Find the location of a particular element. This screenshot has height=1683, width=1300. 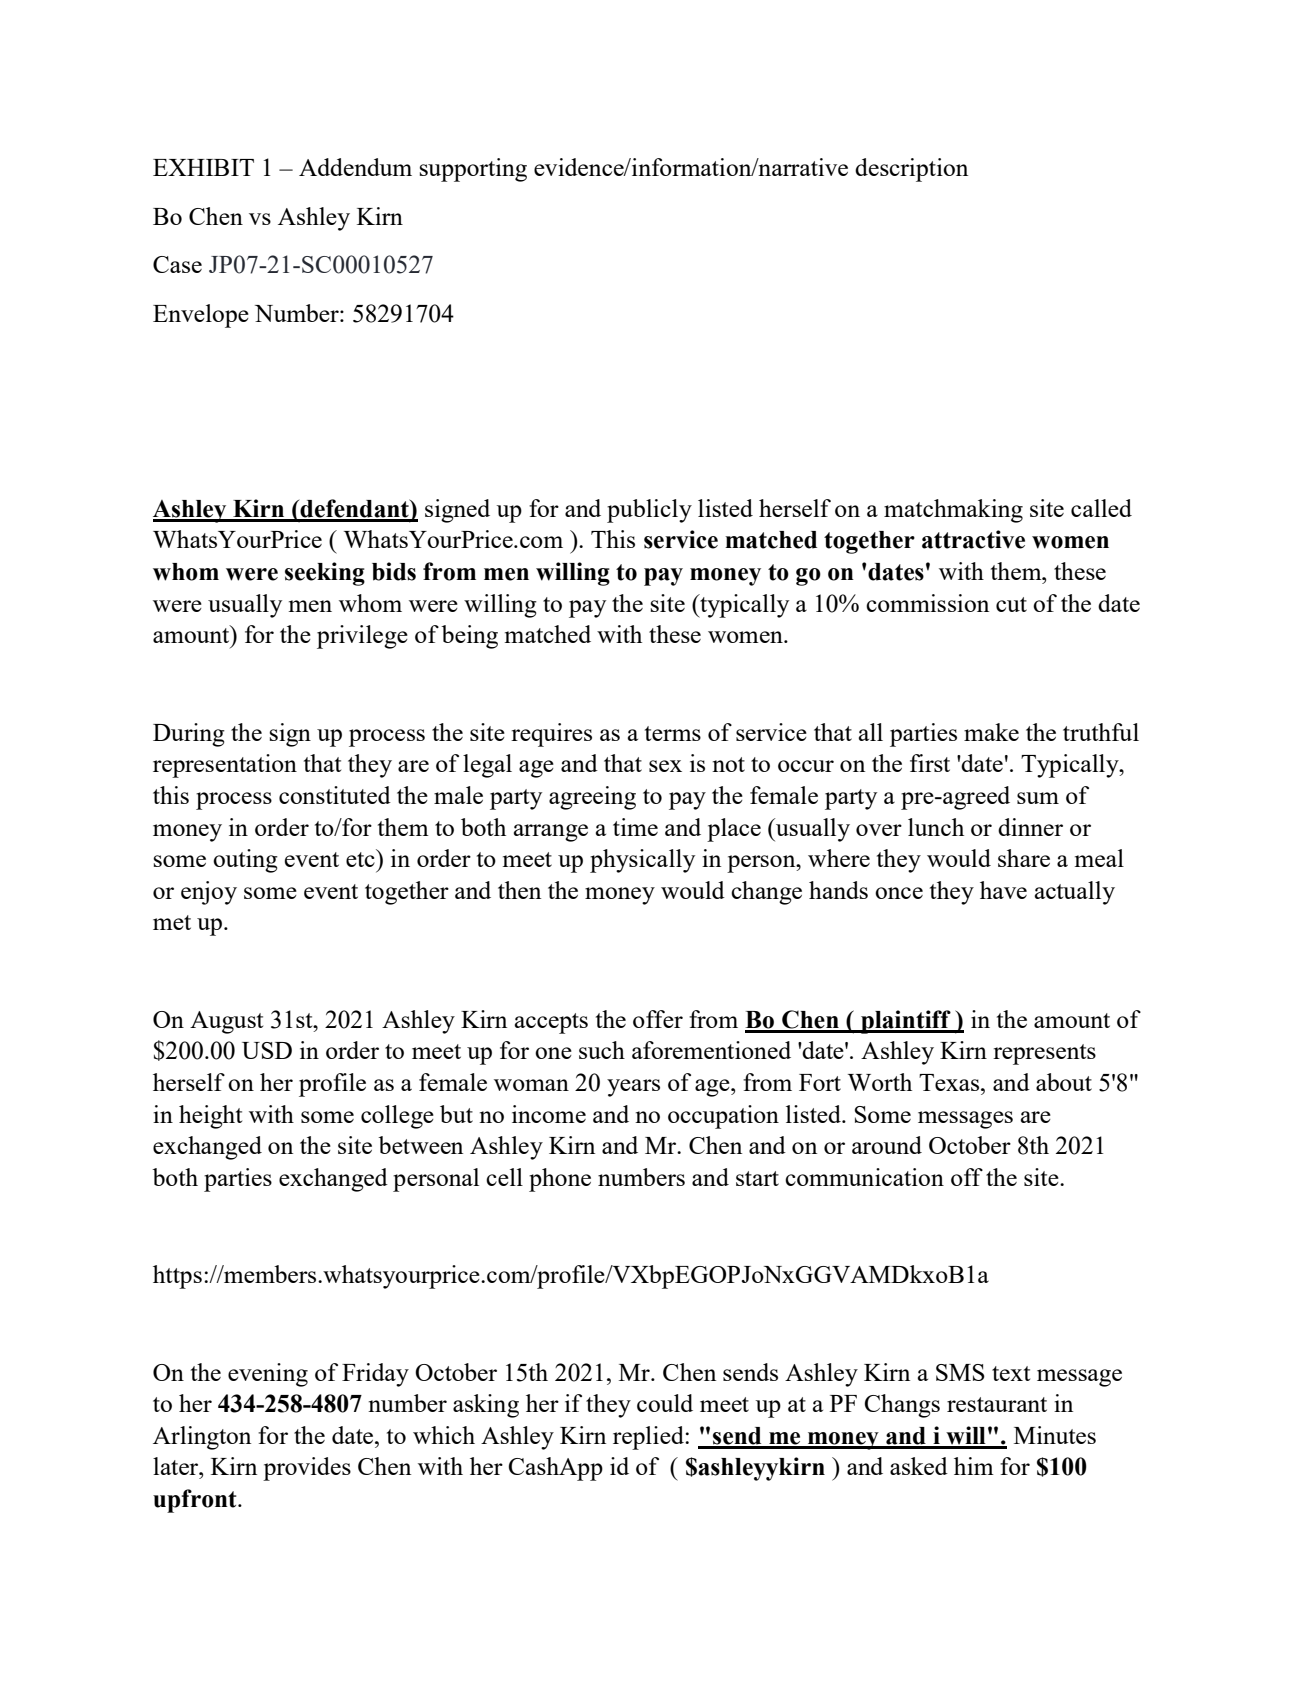

dinner is located at coordinates (1030, 827).
